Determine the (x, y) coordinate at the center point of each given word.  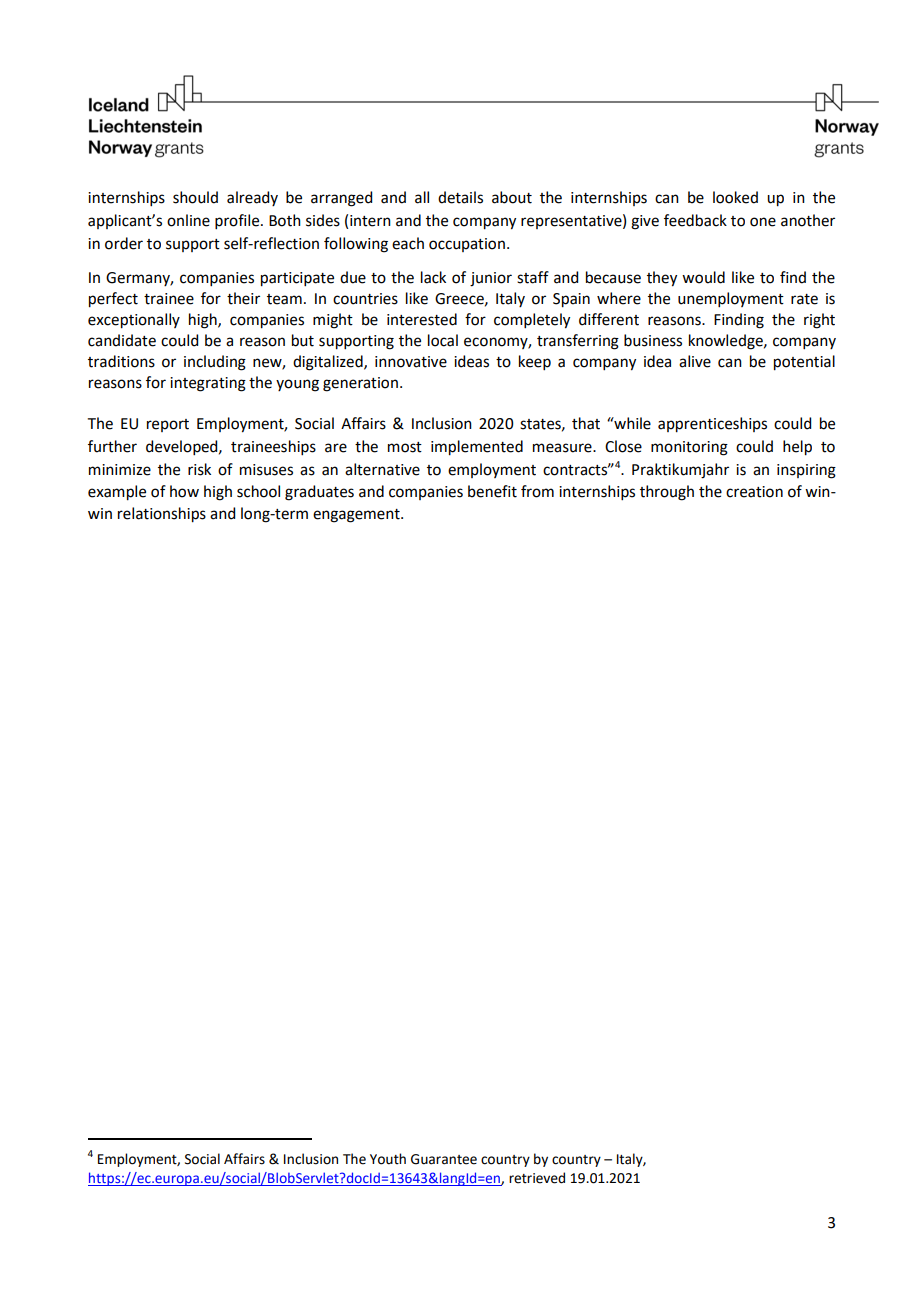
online (188, 220)
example (117, 493)
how (184, 491)
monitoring (689, 448)
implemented (477, 448)
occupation (467, 245)
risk (199, 469)
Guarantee (444, 1159)
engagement (357, 516)
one (763, 222)
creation (754, 492)
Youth (388, 1159)
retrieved (537, 1178)
